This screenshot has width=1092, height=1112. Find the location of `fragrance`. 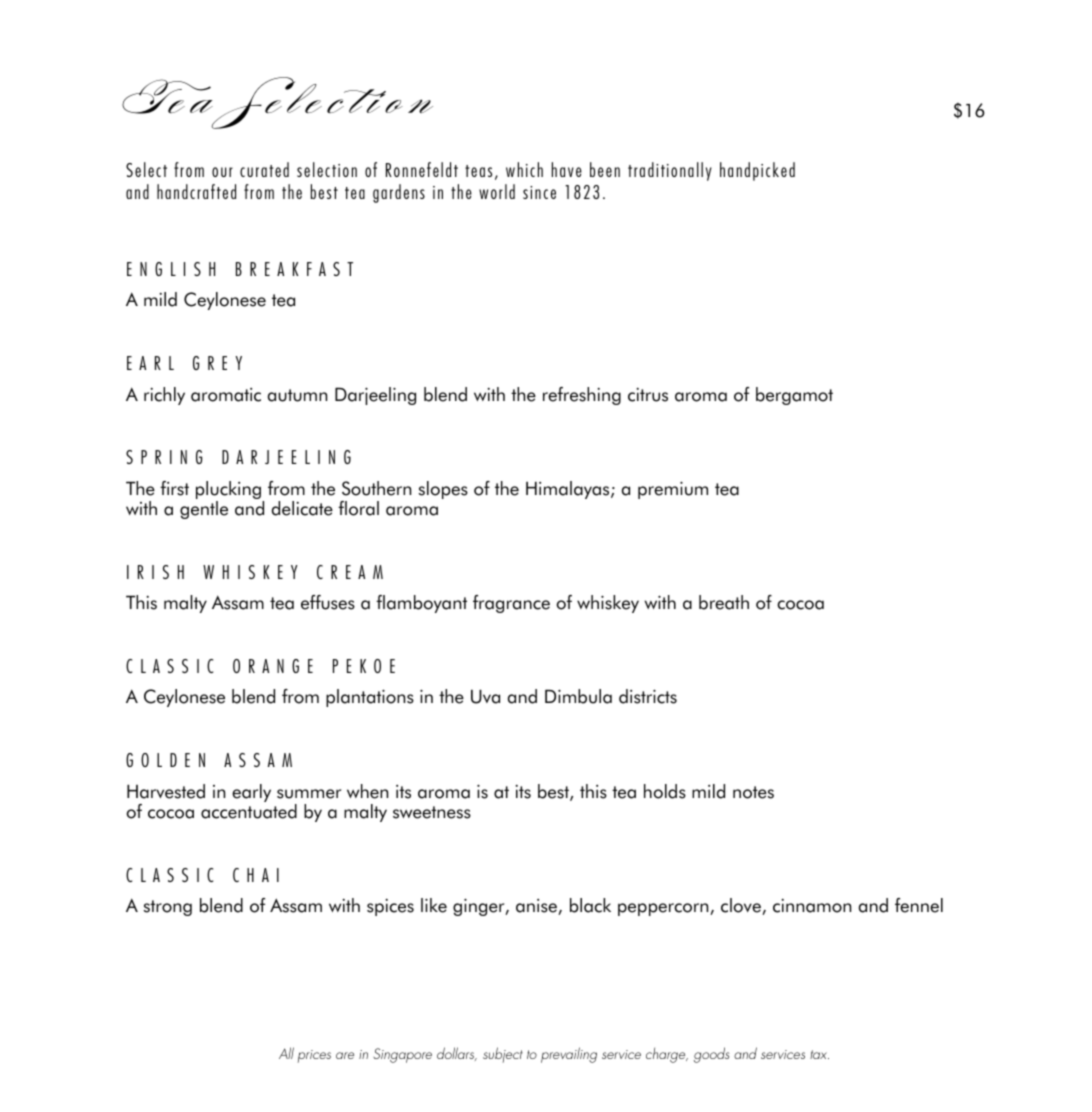

fragrance is located at coordinates (511, 604).
